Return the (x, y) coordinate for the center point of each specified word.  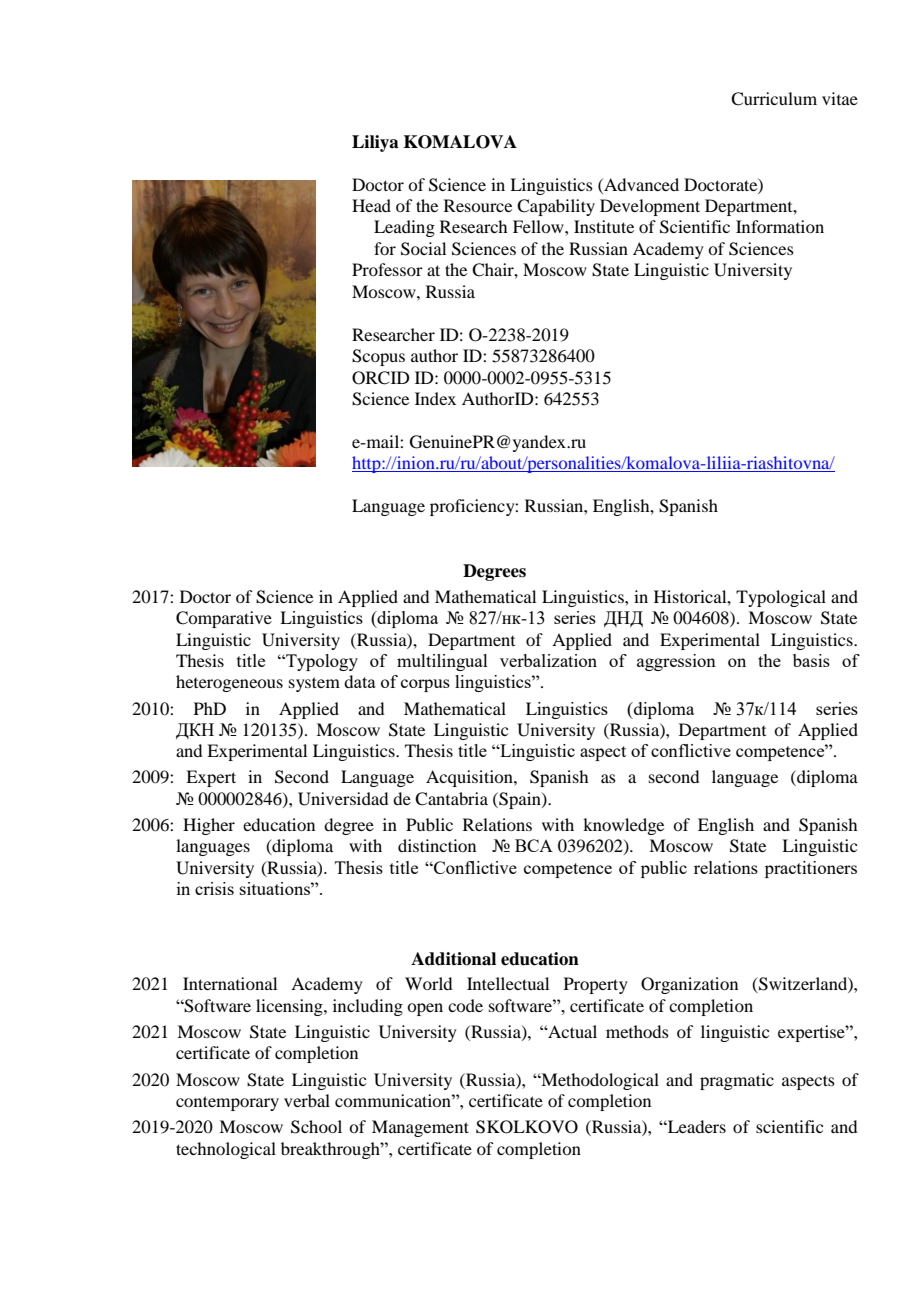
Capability (556, 207)
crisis (214, 888)
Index (435, 398)
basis (811, 660)
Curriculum (774, 99)
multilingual (442, 662)
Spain (520, 800)
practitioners (811, 869)
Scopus (378, 357)
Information (780, 226)
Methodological (599, 1081)
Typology (321, 662)
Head (371, 205)
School (316, 1127)
